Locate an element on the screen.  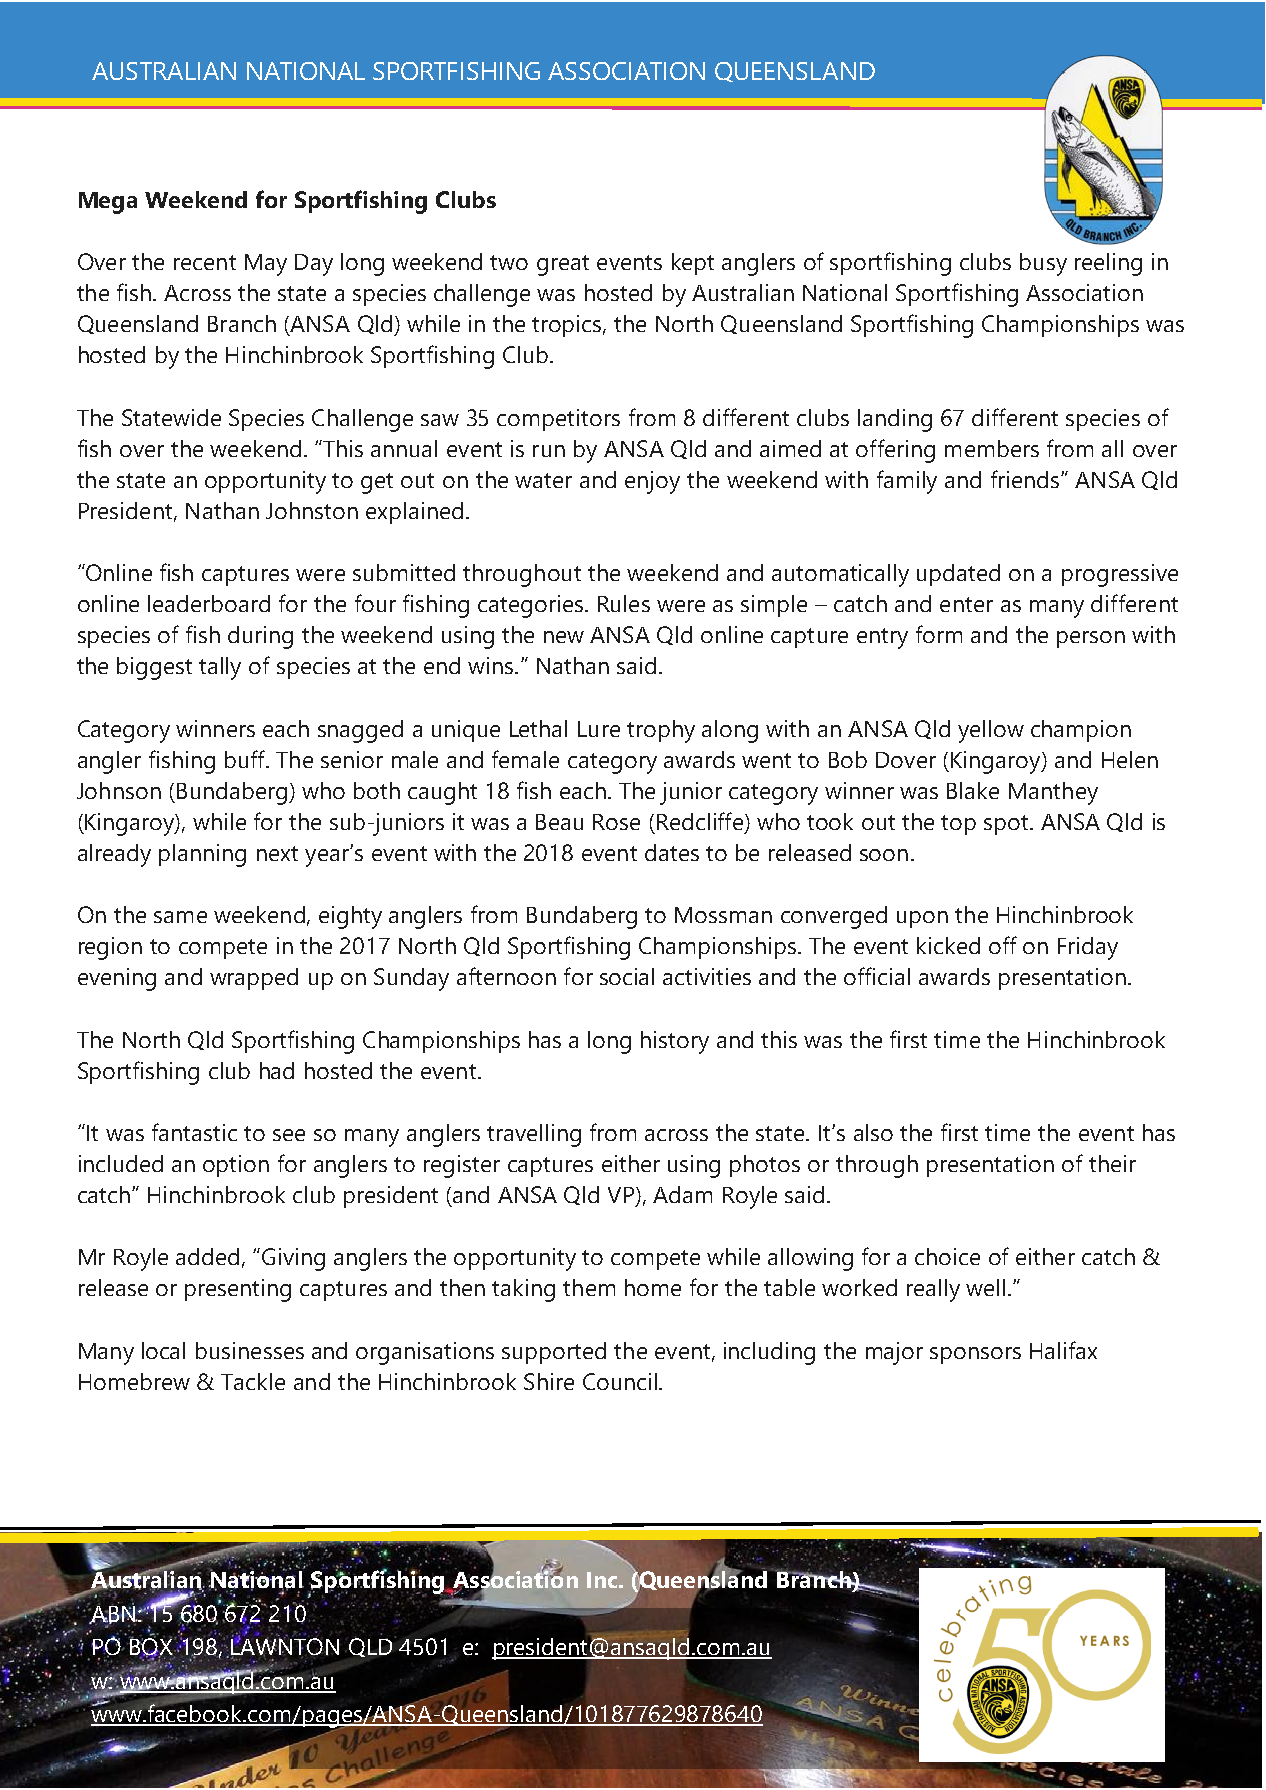
recent is located at coordinates (205, 262).
